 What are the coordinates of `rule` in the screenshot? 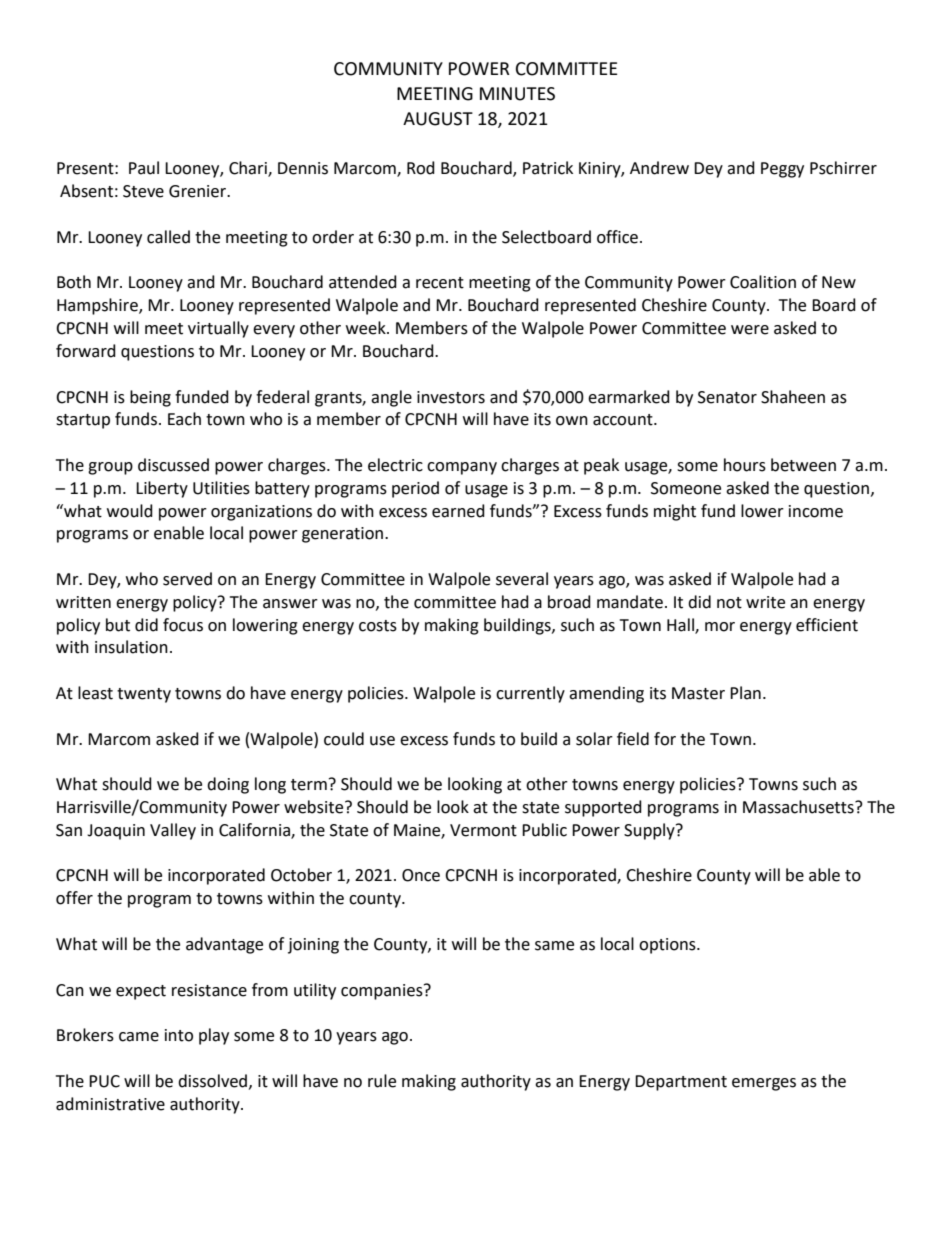 It's located at (382, 1081).
